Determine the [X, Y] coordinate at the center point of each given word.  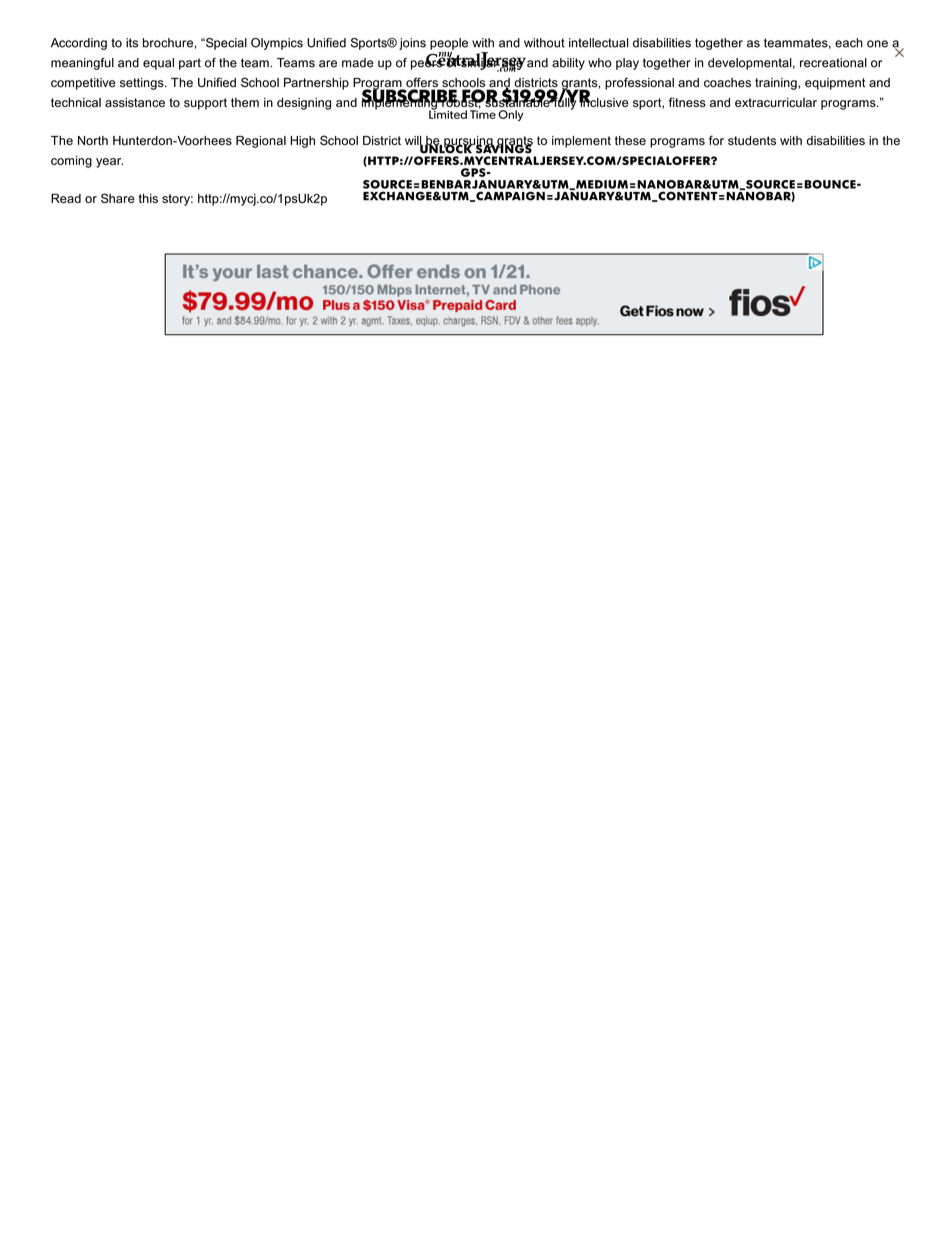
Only [511, 115]
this [148, 198]
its [132, 43]
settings [143, 84]
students [752, 141]
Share [117, 198]
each [849, 43]
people [449, 44]
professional [639, 83]
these [630, 141]
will [414, 141]
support [205, 104]
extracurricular [776, 102]
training [777, 84]
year [109, 163]
